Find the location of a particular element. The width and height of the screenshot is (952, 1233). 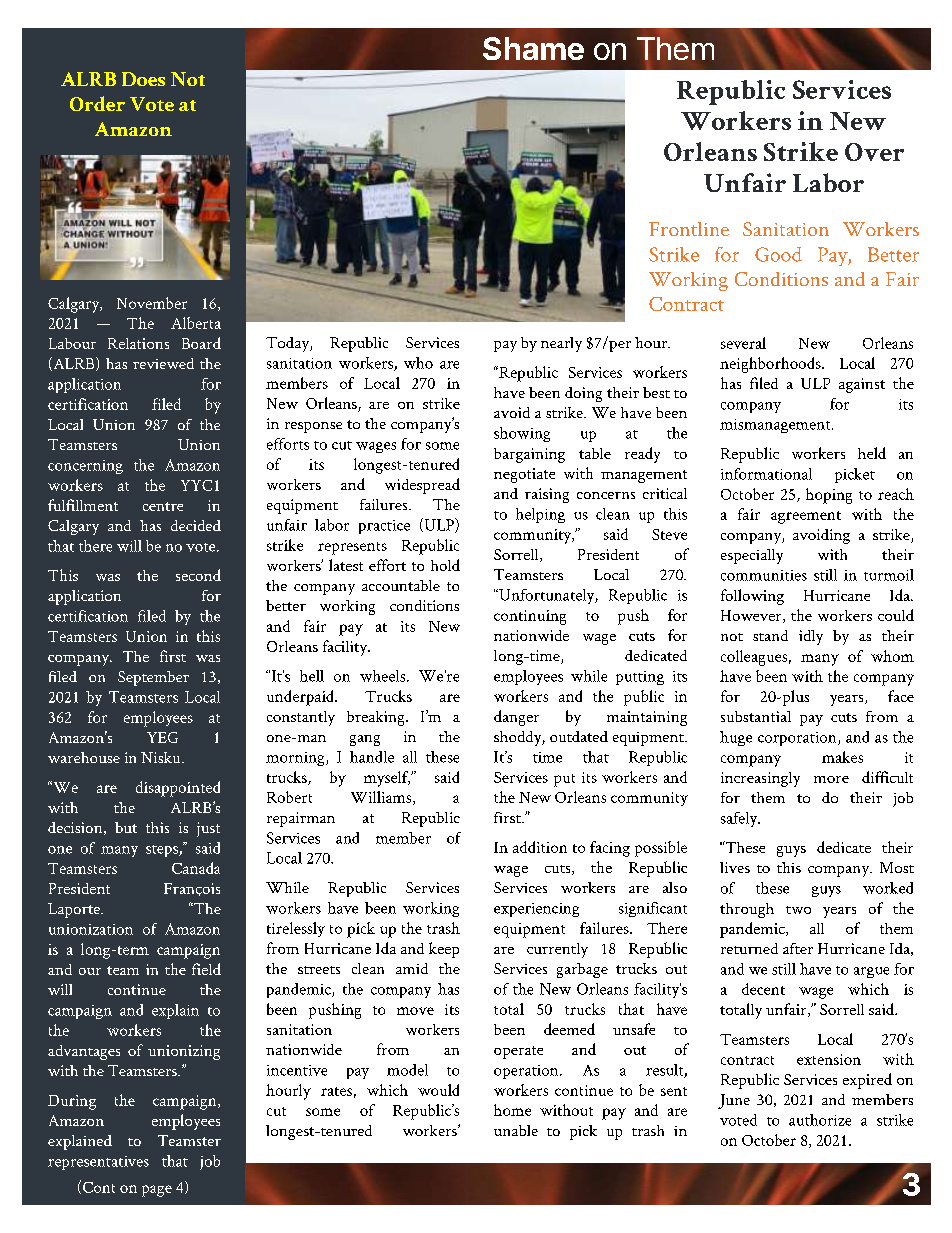

authorize is located at coordinates (820, 1120).
